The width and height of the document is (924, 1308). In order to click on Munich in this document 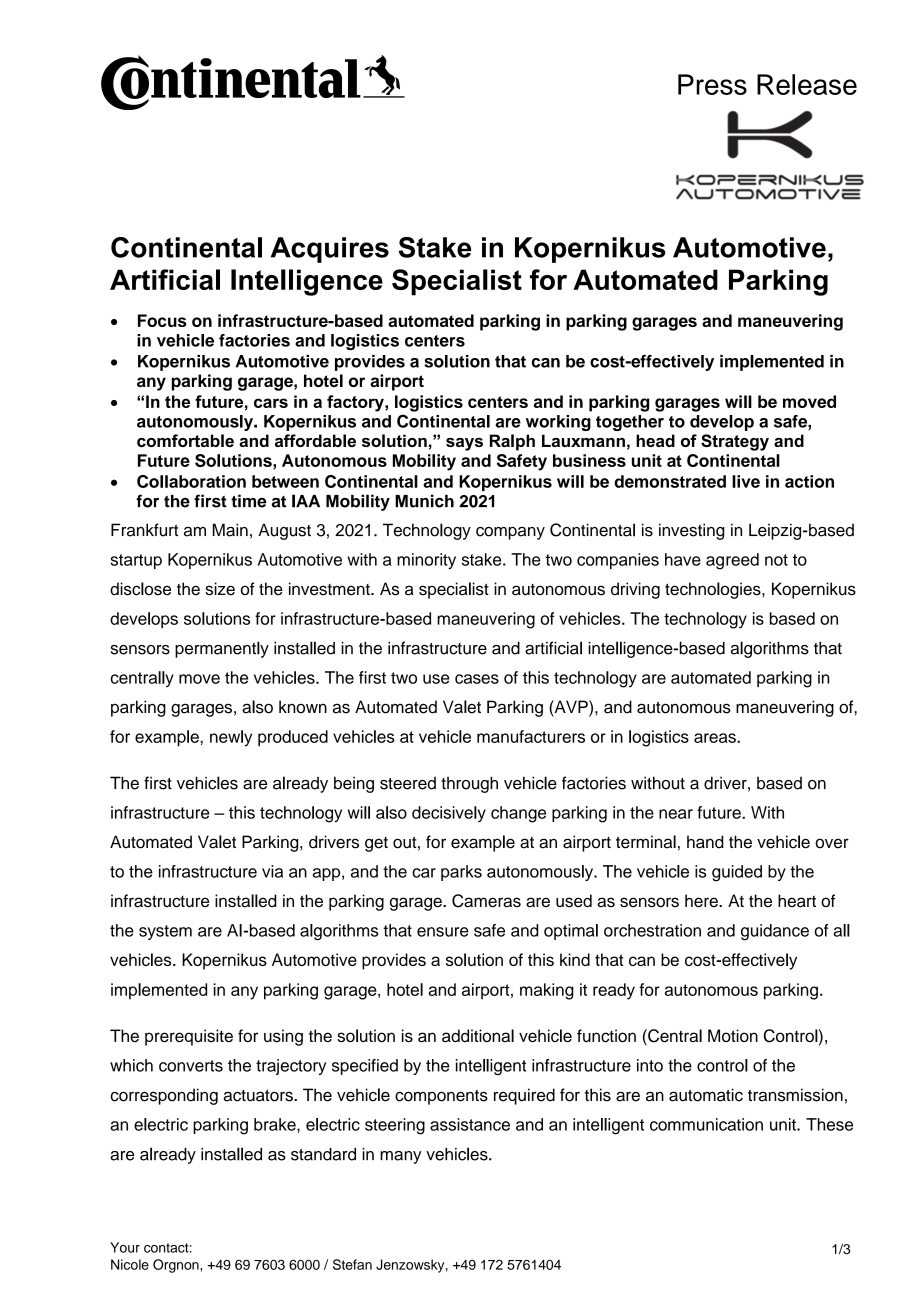, I will do `click(424, 501)`.
